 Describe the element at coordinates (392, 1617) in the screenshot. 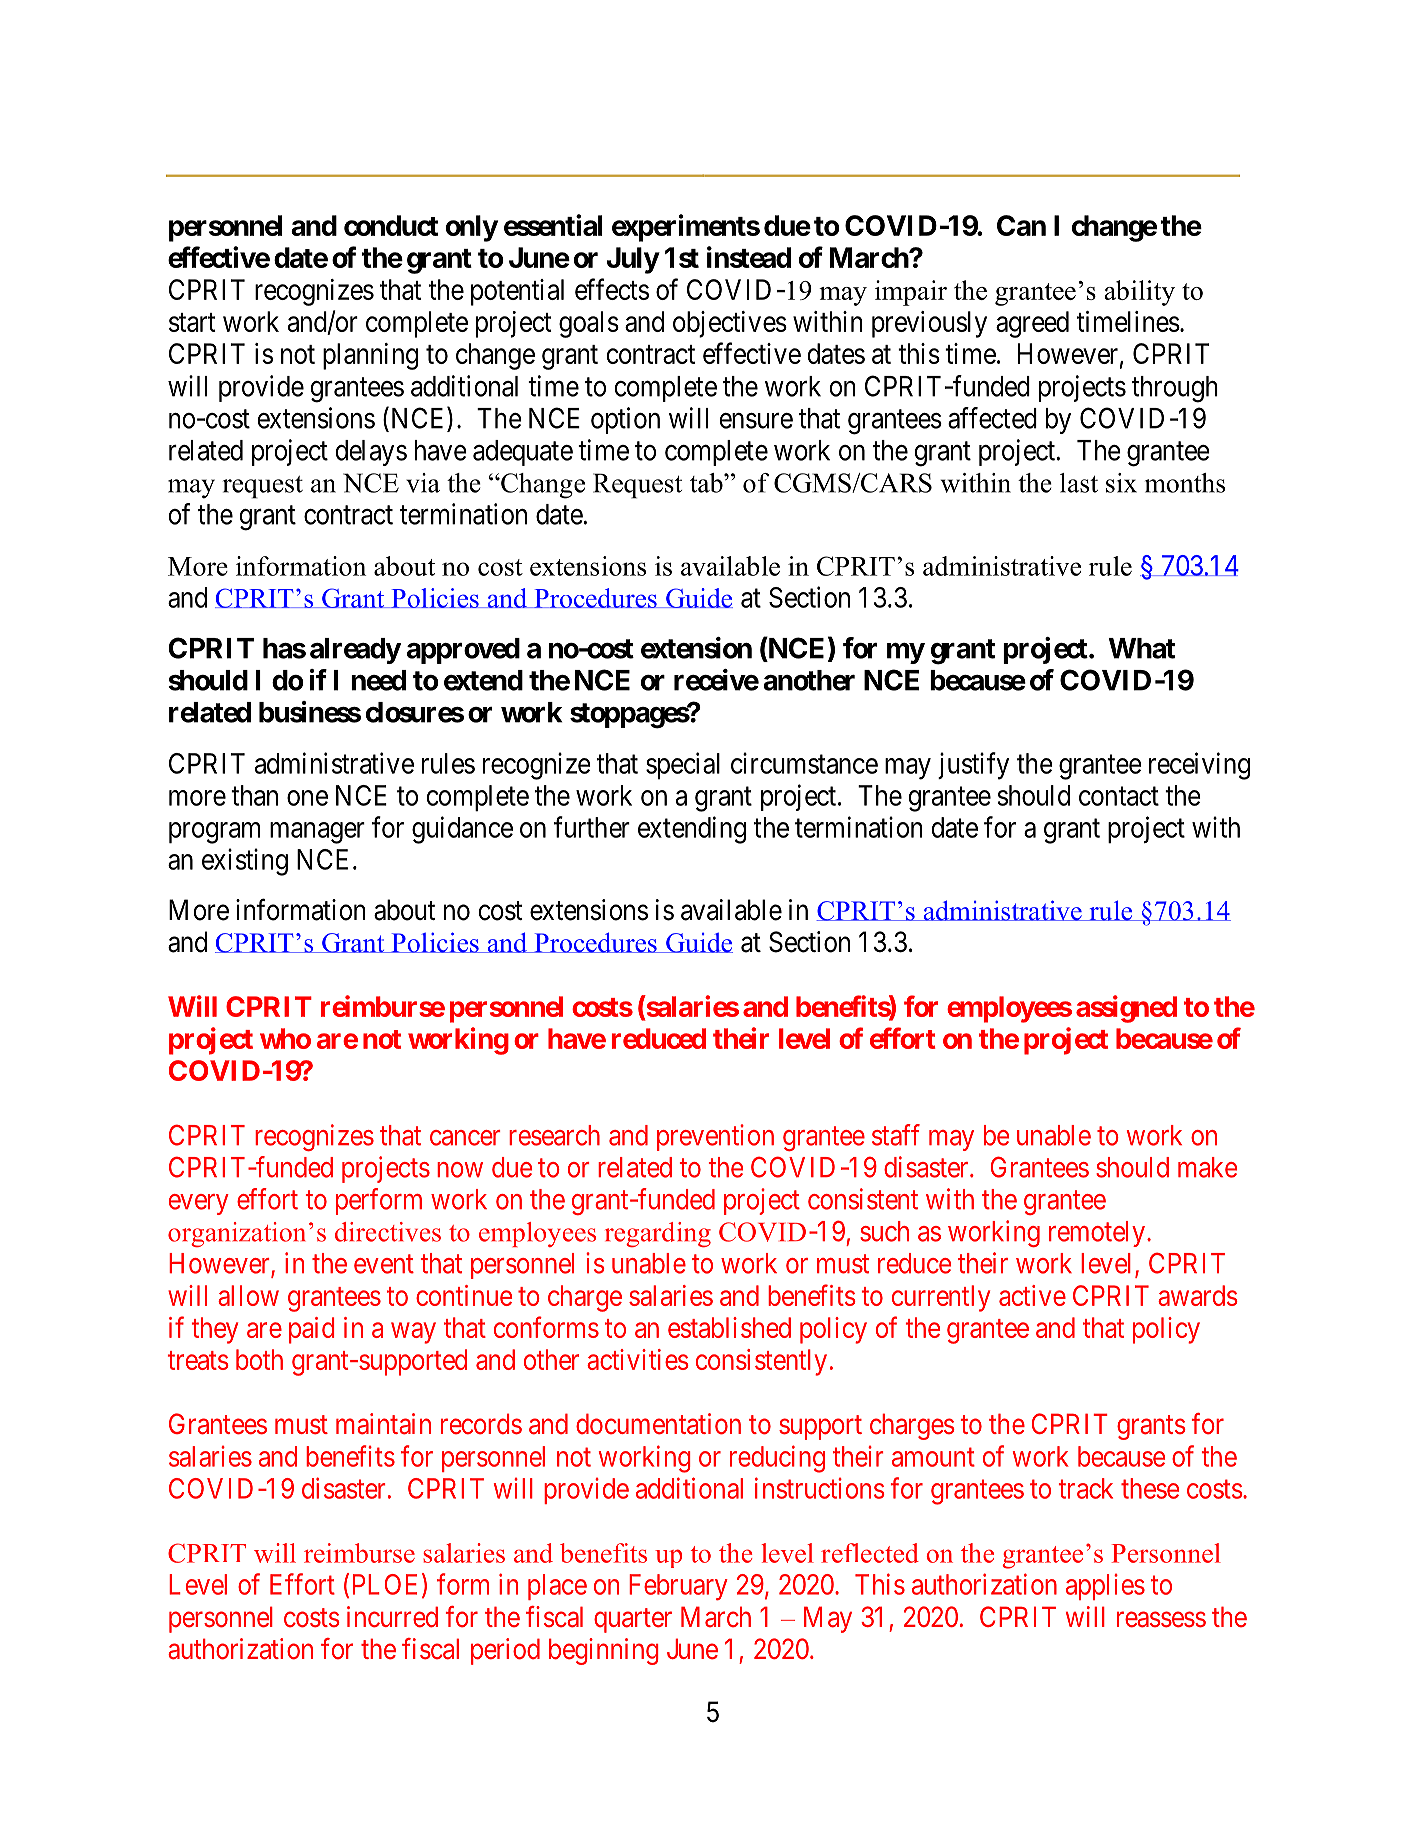

I see `incurred` at that location.
